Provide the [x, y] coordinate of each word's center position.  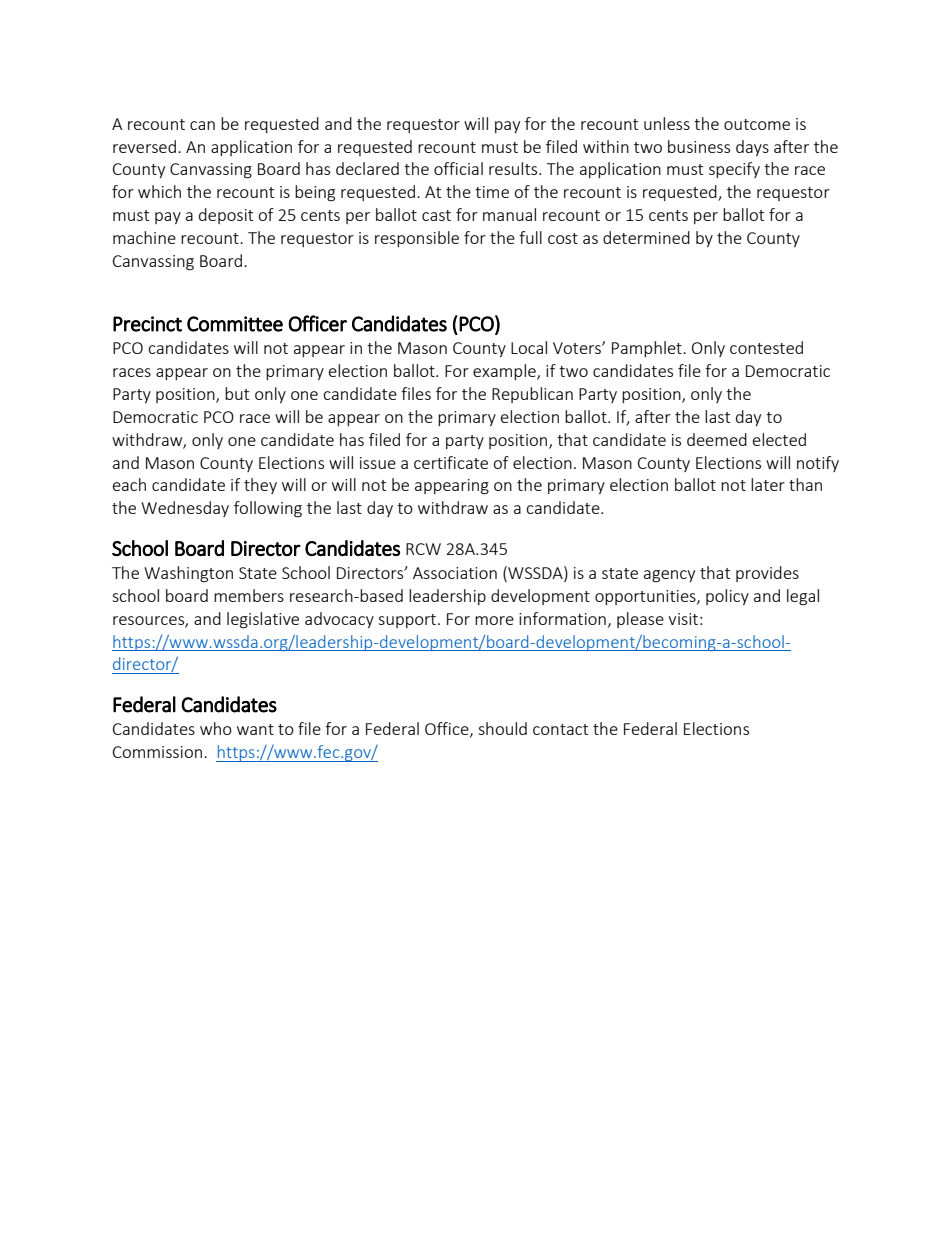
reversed [144, 146]
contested [766, 347]
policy [727, 597]
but [237, 393]
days [752, 148]
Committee [235, 324]
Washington [188, 574]
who [216, 728]
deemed [717, 439]
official [458, 168]
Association [455, 573]
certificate [451, 462]
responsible [417, 239]
